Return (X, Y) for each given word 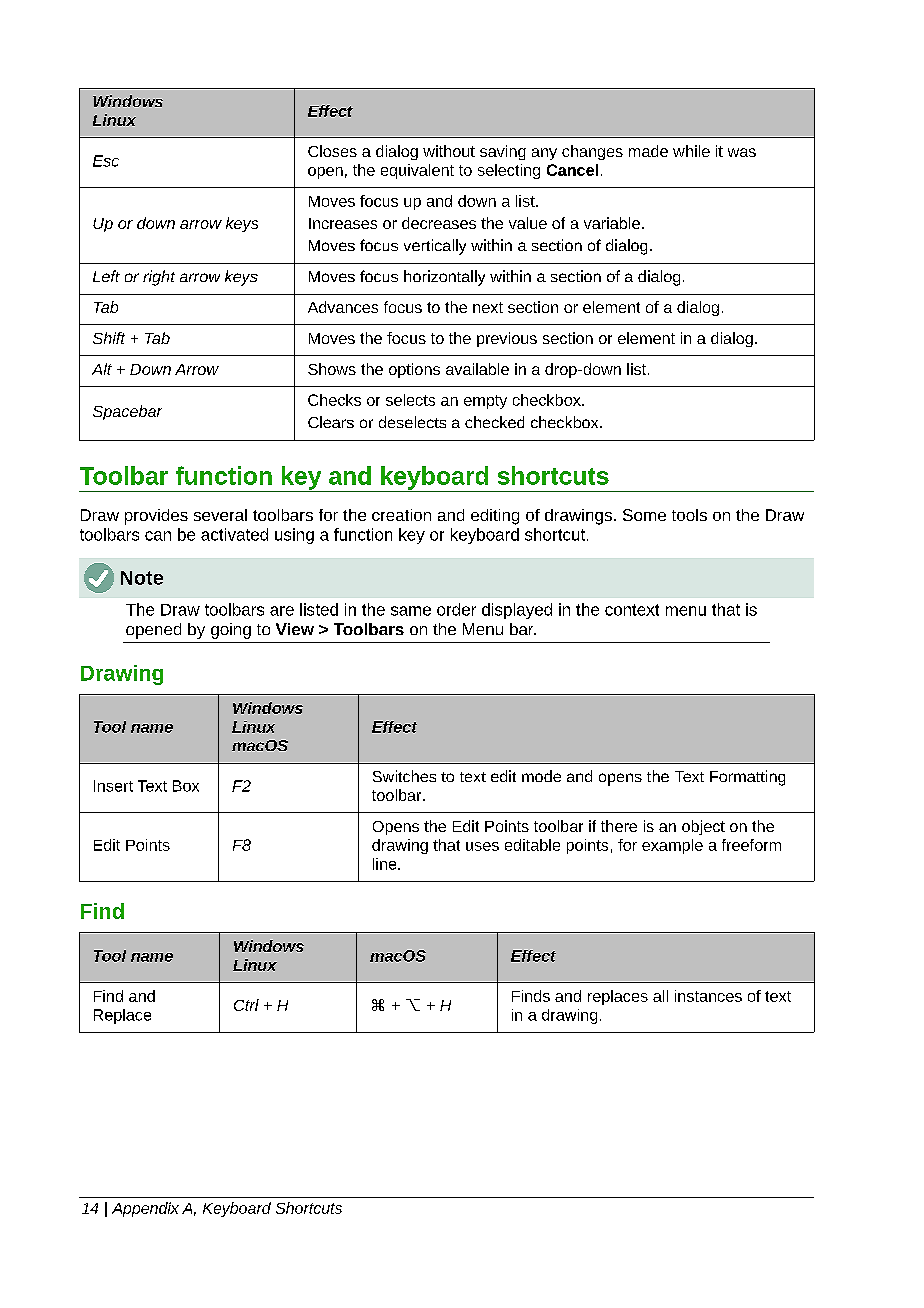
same (411, 611)
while (691, 151)
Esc (106, 161)
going (231, 631)
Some (644, 515)
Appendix (145, 1209)
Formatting (747, 778)
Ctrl (246, 1005)
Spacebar (127, 412)
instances (708, 996)
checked (494, 422)
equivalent (417, 171)
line (386, 864)
